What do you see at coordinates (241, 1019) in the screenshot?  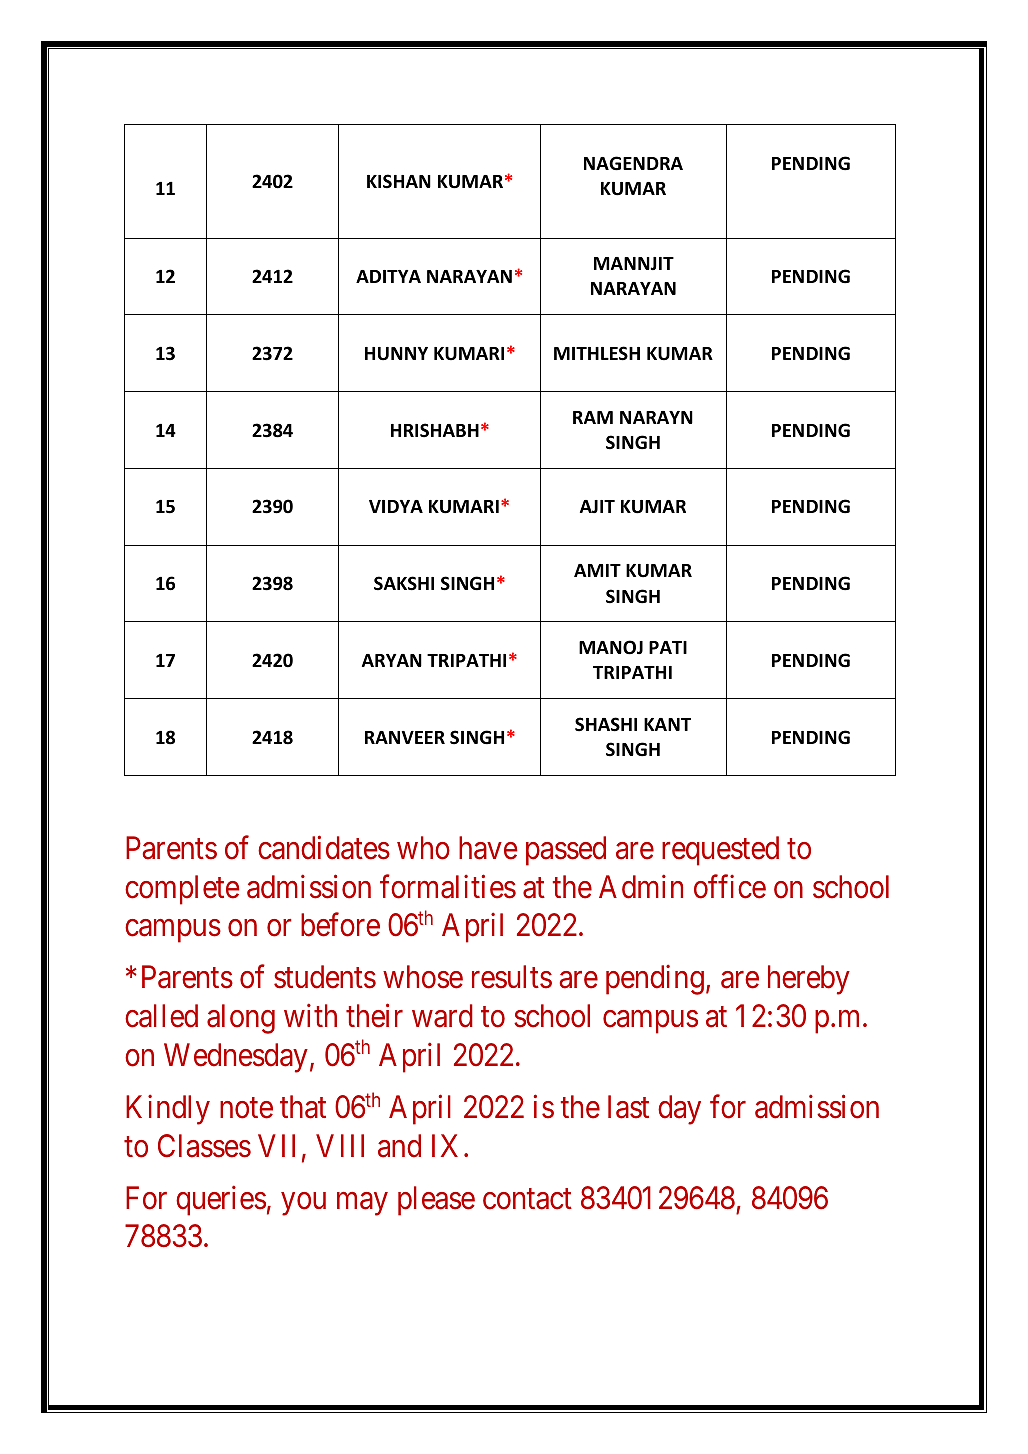 I see `along` at bounding box center [241, 1019].
